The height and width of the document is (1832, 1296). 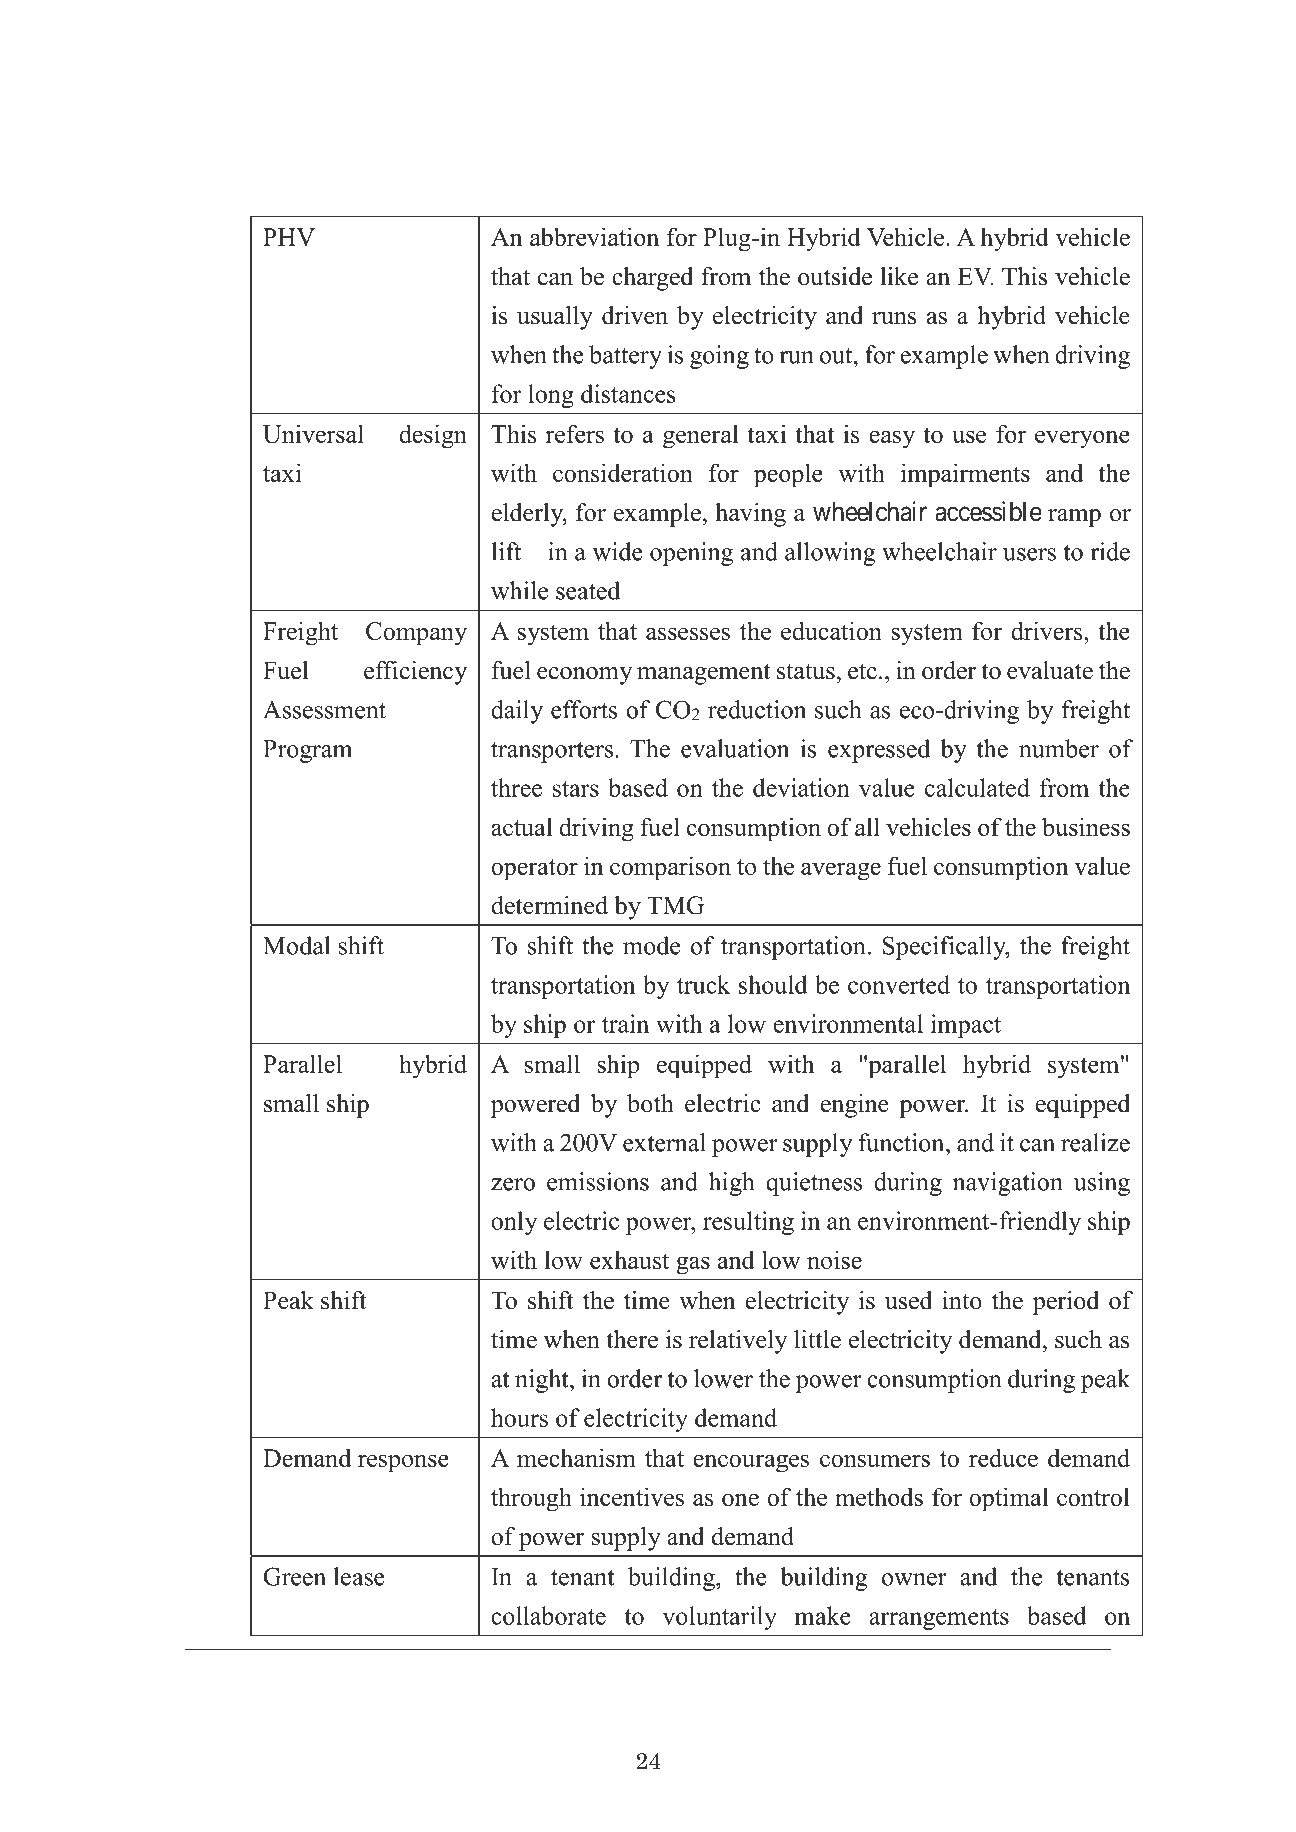 What do you see at coordinates (513, 1184) in the document?
I see `zero` at bounding box center [513, 1184].
